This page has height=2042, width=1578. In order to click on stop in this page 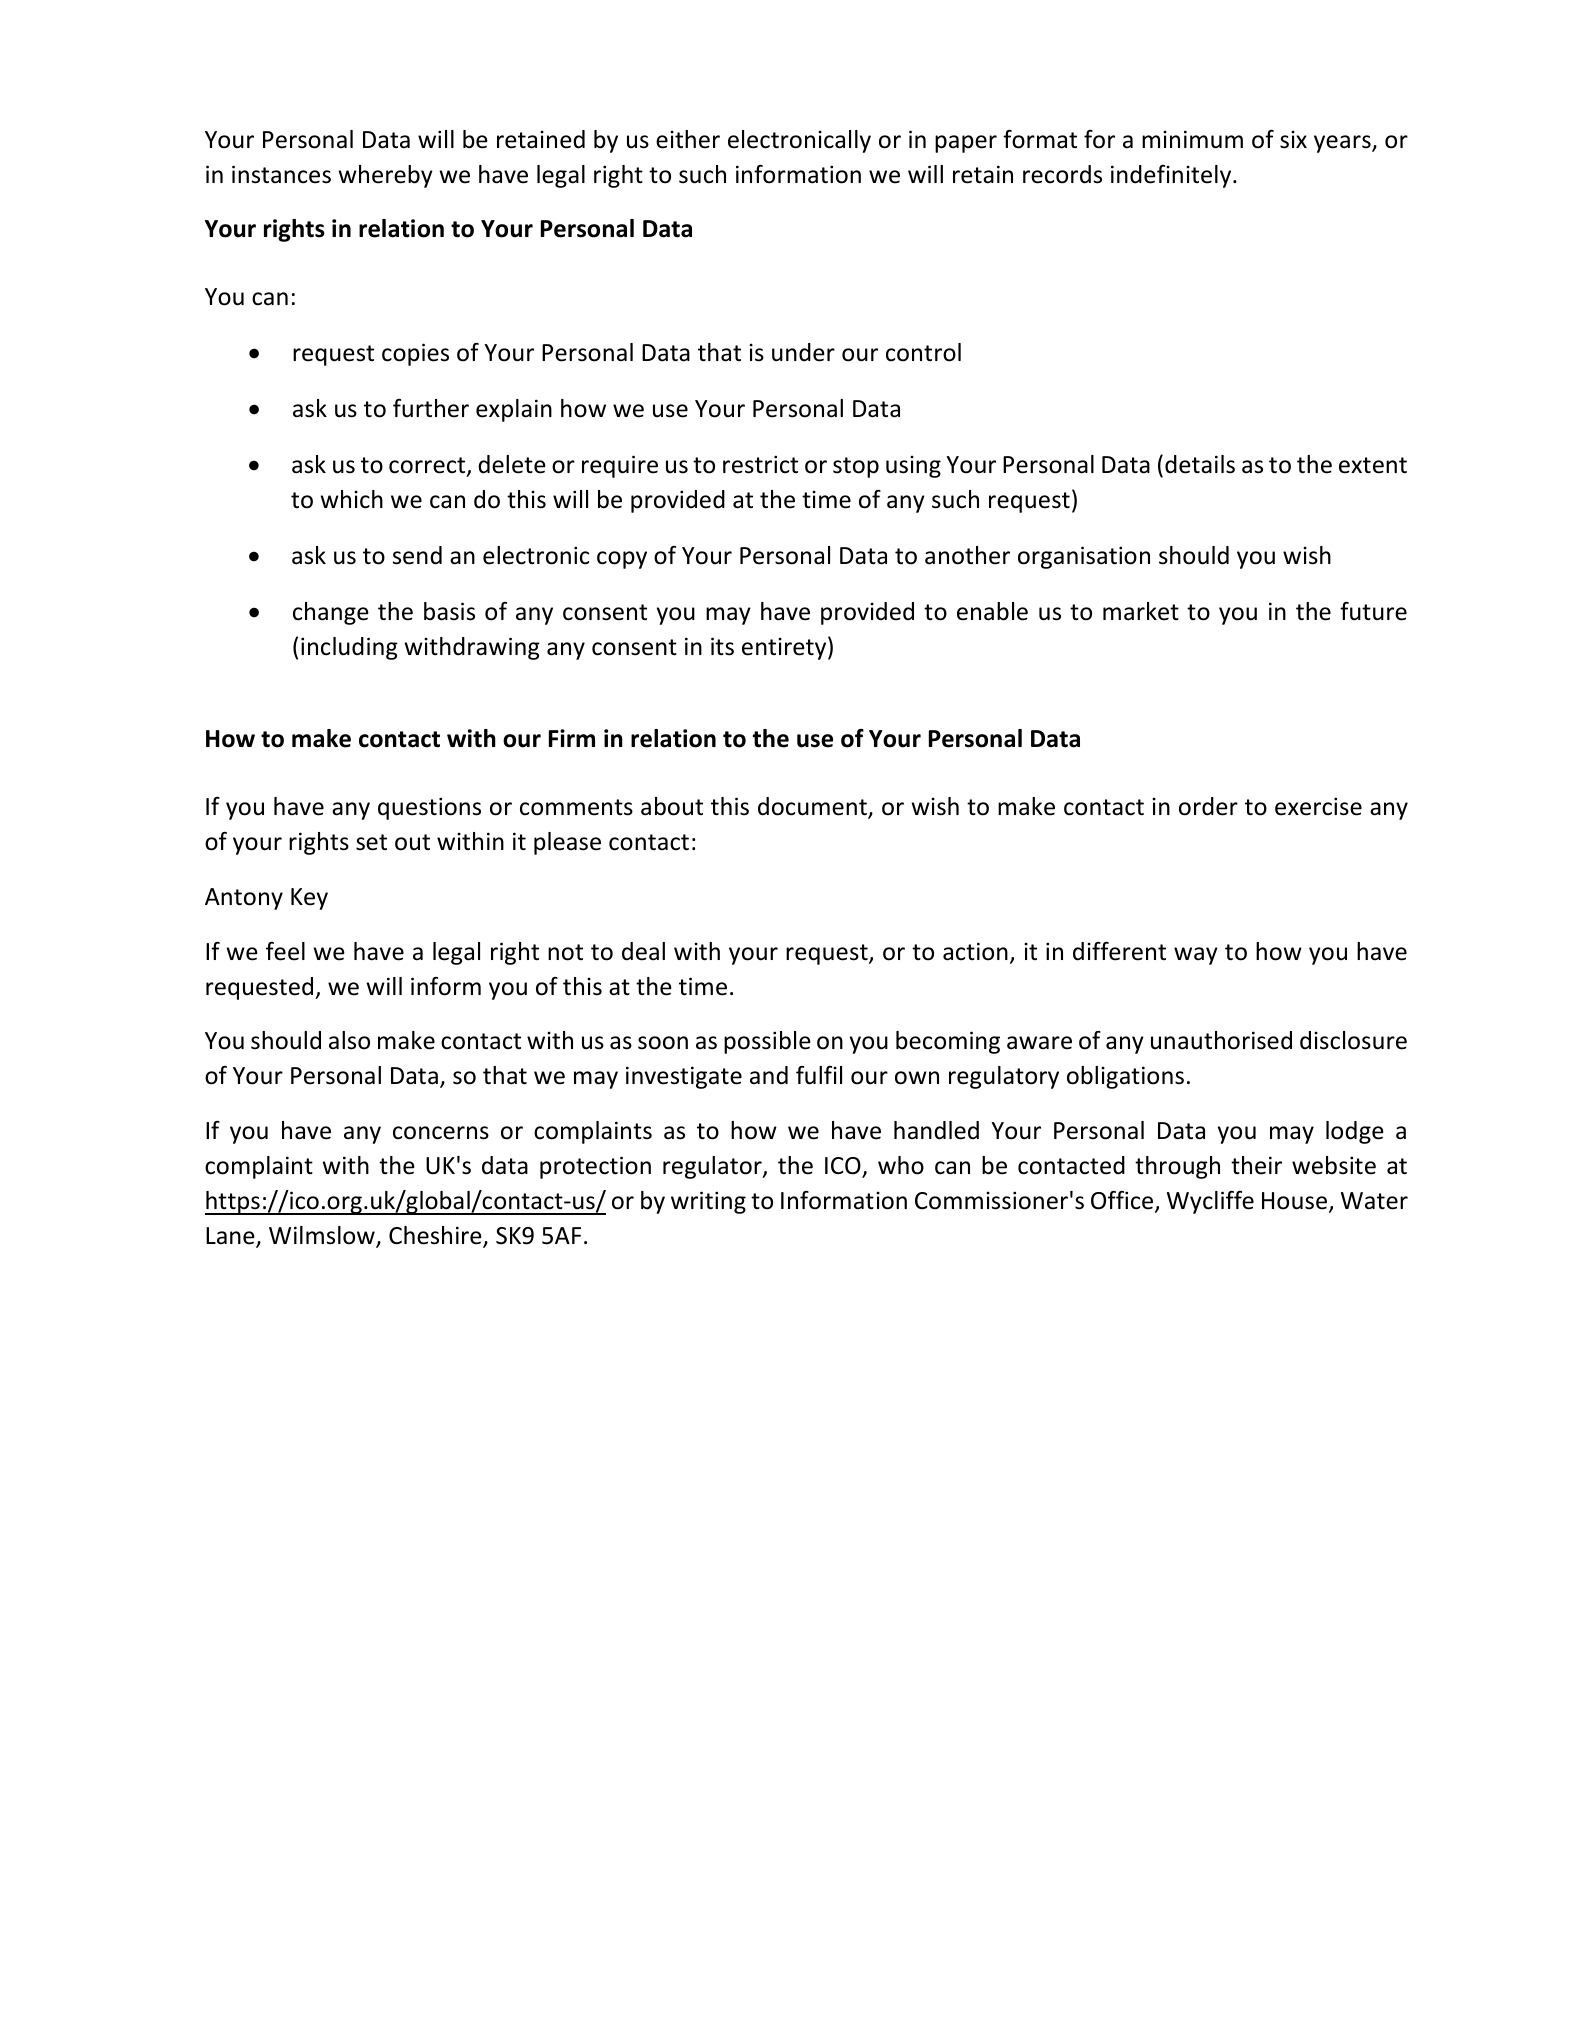, I will do `click(856, 467)`.
